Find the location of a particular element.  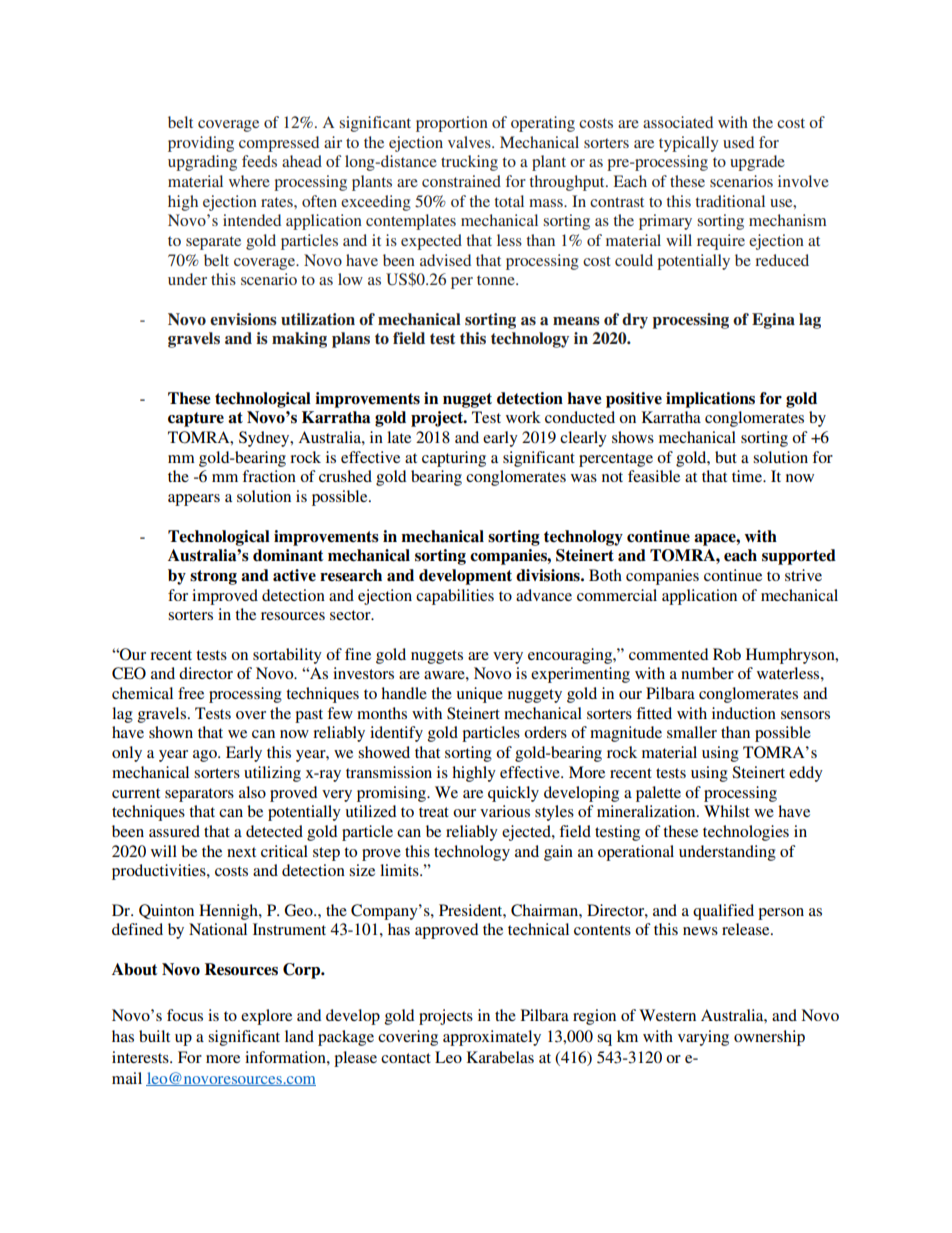

smaller is located at coordinates (692, 732).
